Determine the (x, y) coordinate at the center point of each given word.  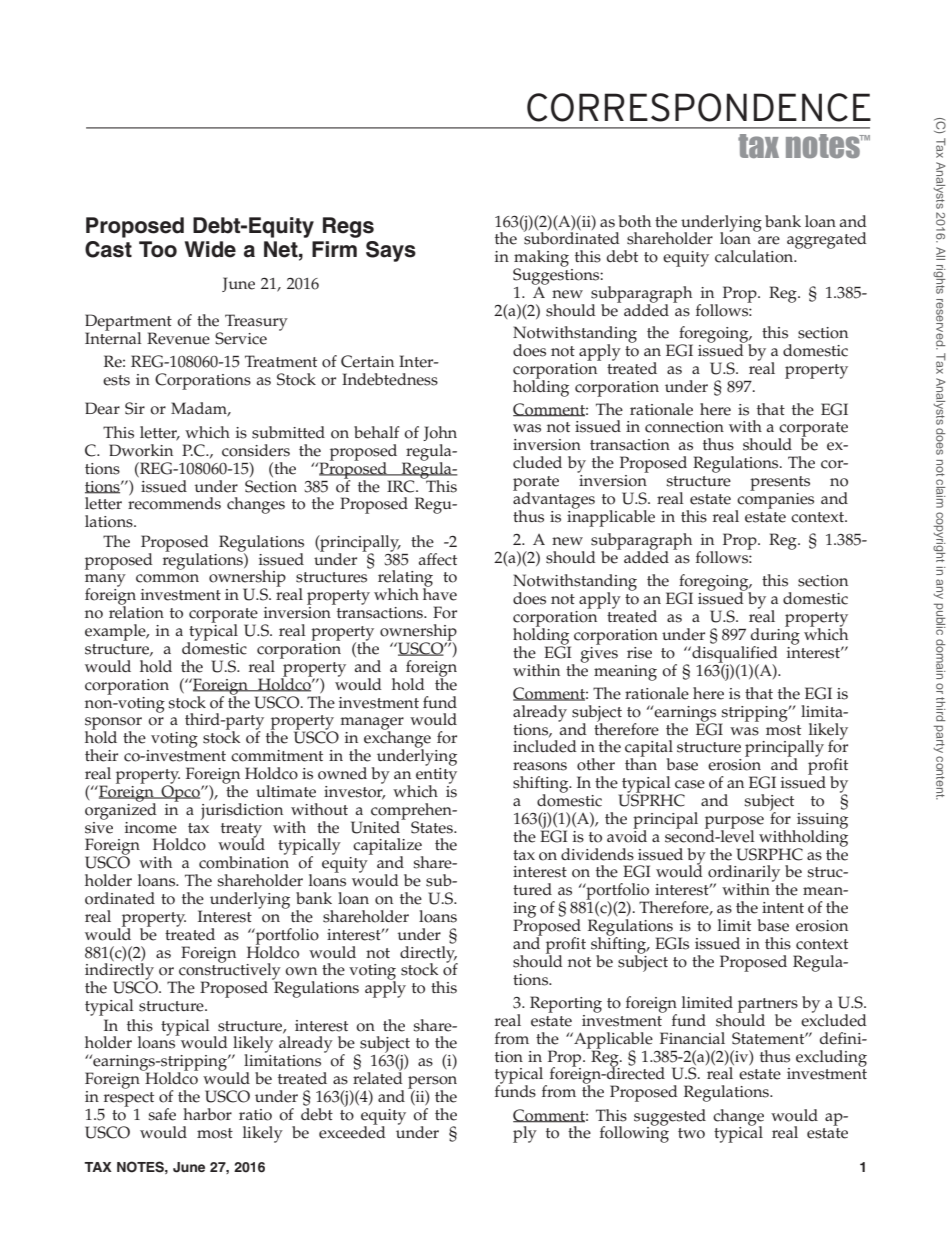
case (690, 784)
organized (121, 810)
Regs (348, 227)
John (440, 433)
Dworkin (141, 450)
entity (436, 775)
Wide (210, 249)
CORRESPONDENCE (699, 107)
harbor (207, 1114)
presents (780, 483)
